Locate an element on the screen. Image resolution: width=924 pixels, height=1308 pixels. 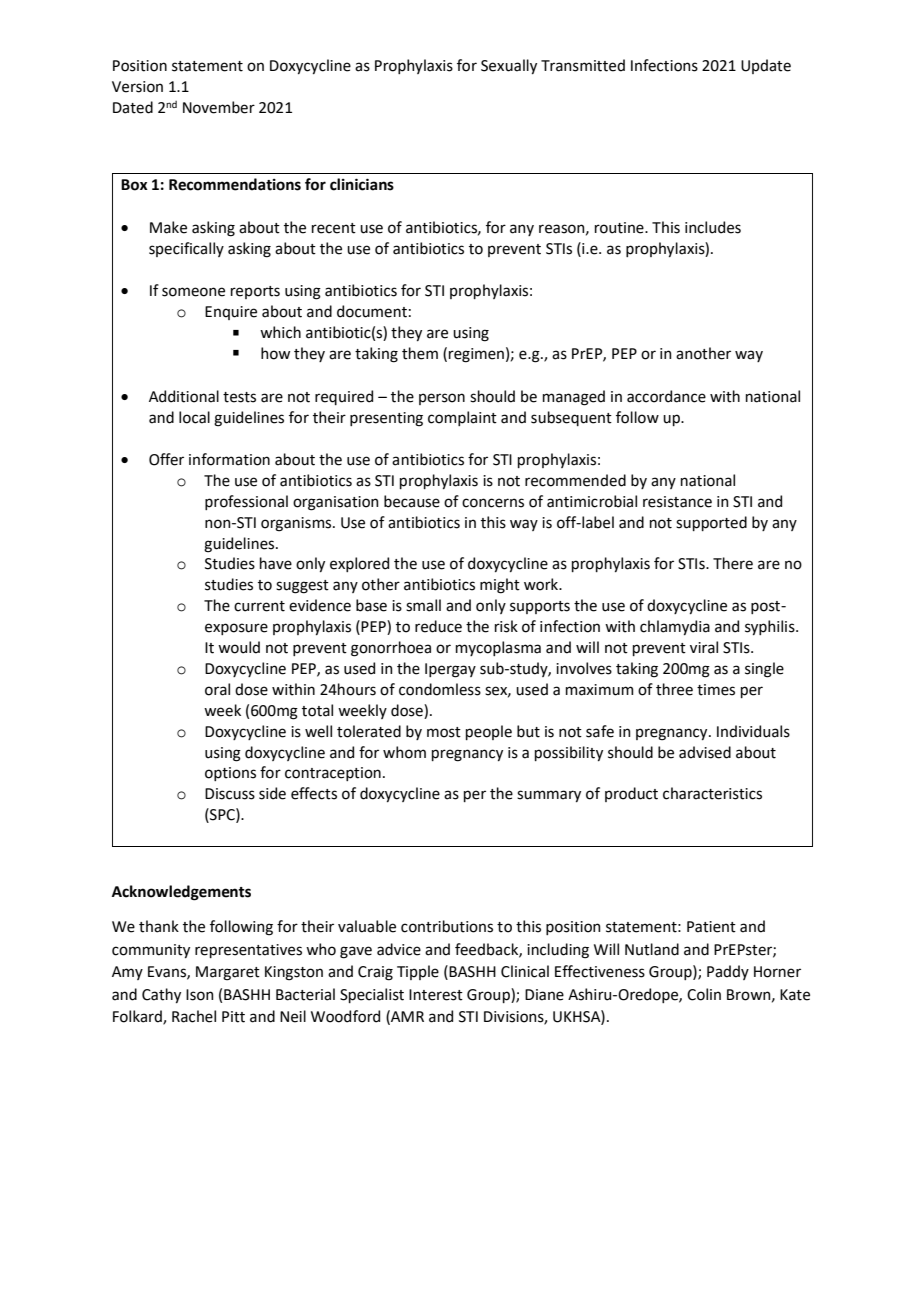
supported is located at coordinates (711, 523).
